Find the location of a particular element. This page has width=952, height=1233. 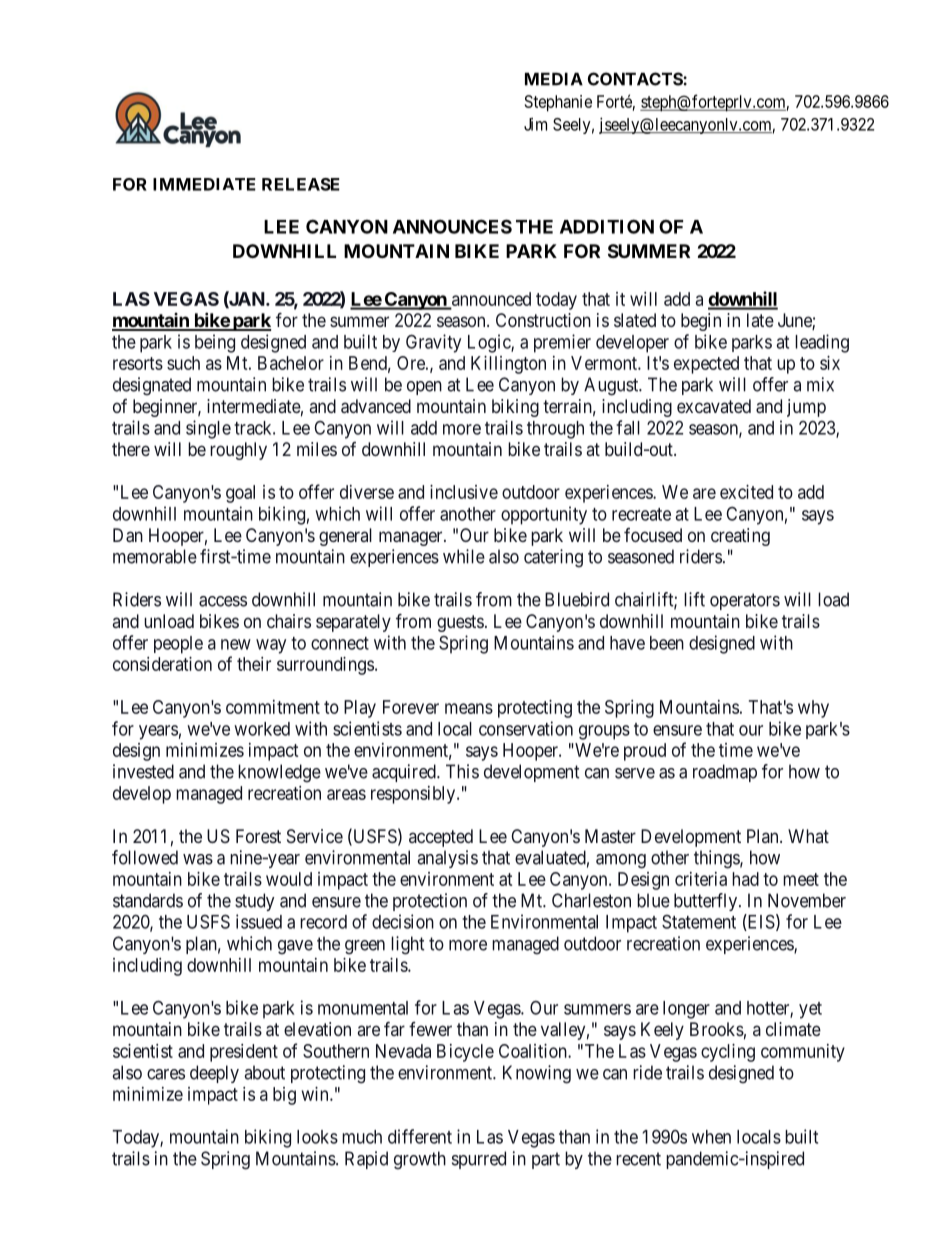

Jim is located at coordinates (535, 124).
